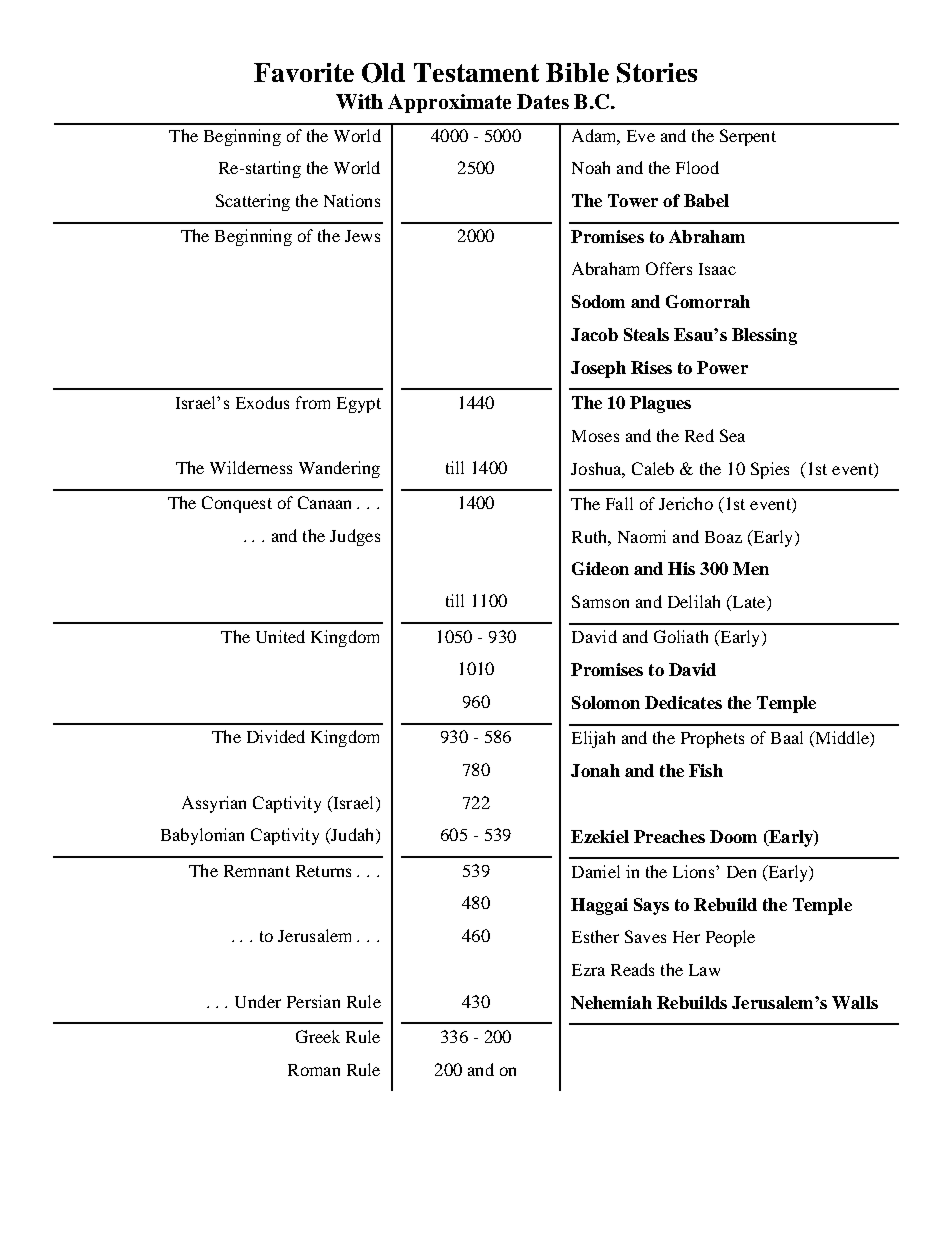 The width and height of the page is (952, 1233). I want to click on Assyrian, so click(214, 804).
